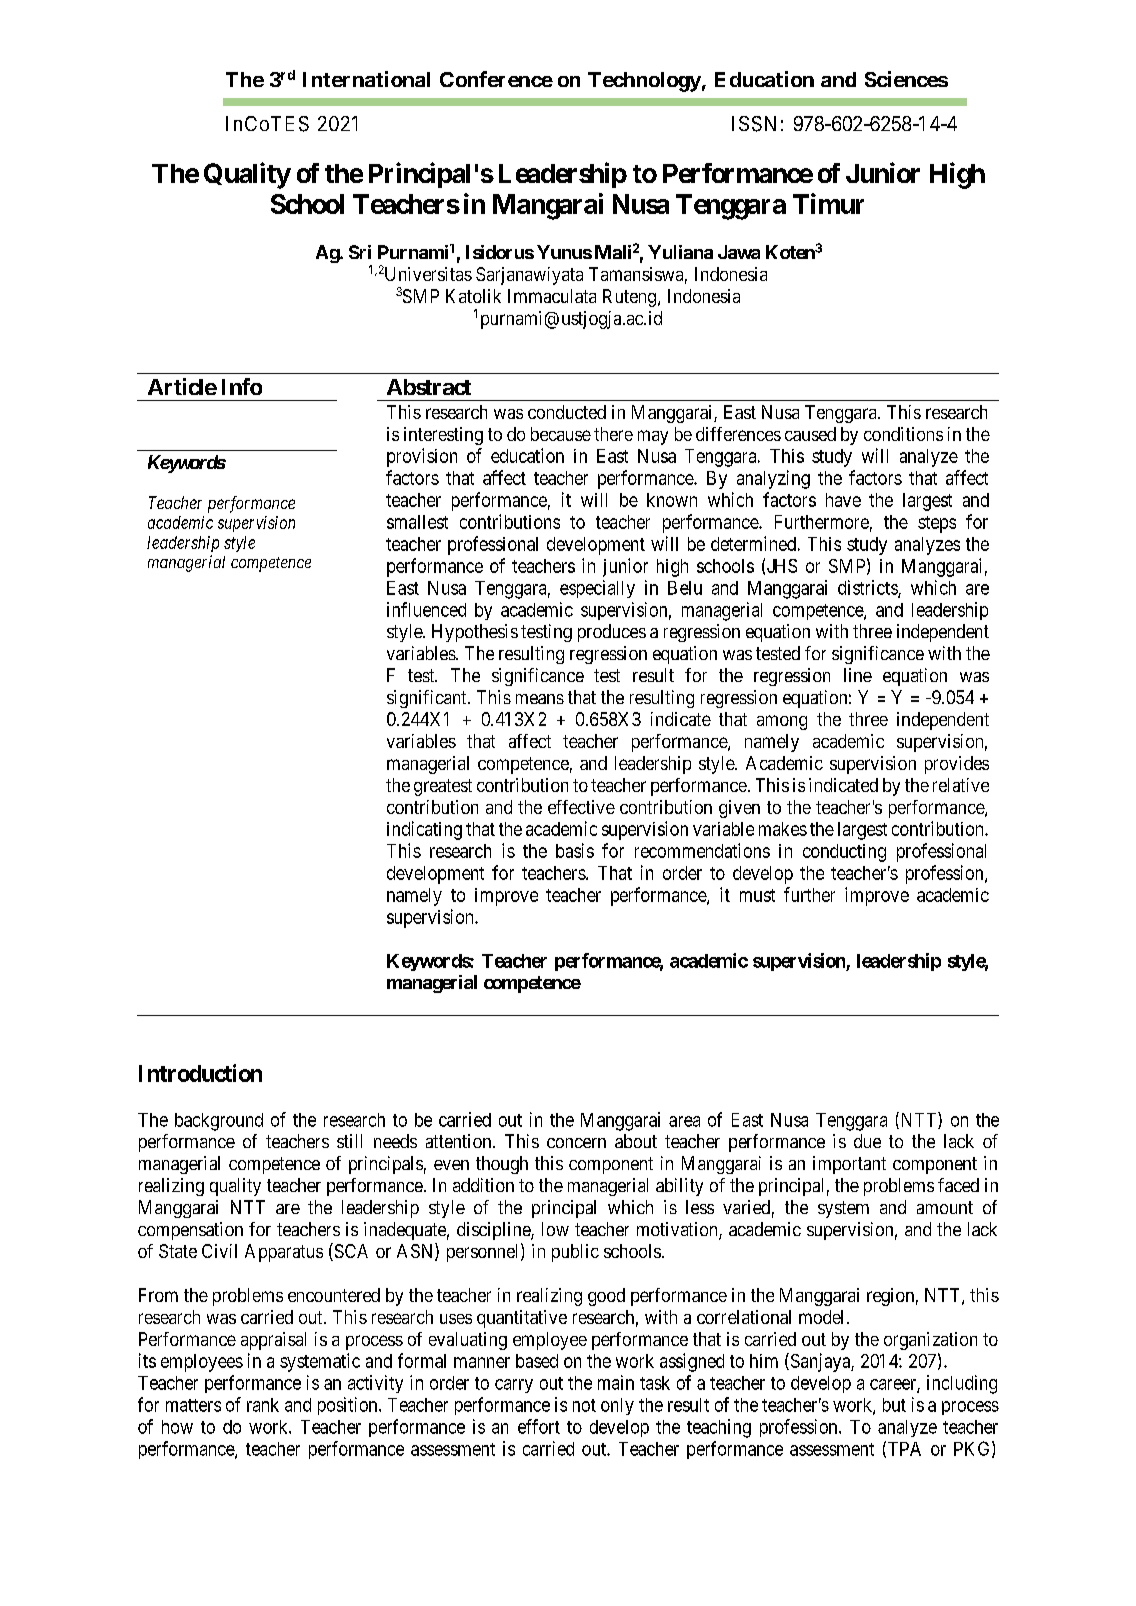 The width and height of the screenshot is (1136, 1606). Describe the element at coordinates (584, 1405) in the screenshot. I see `not` at that location.
